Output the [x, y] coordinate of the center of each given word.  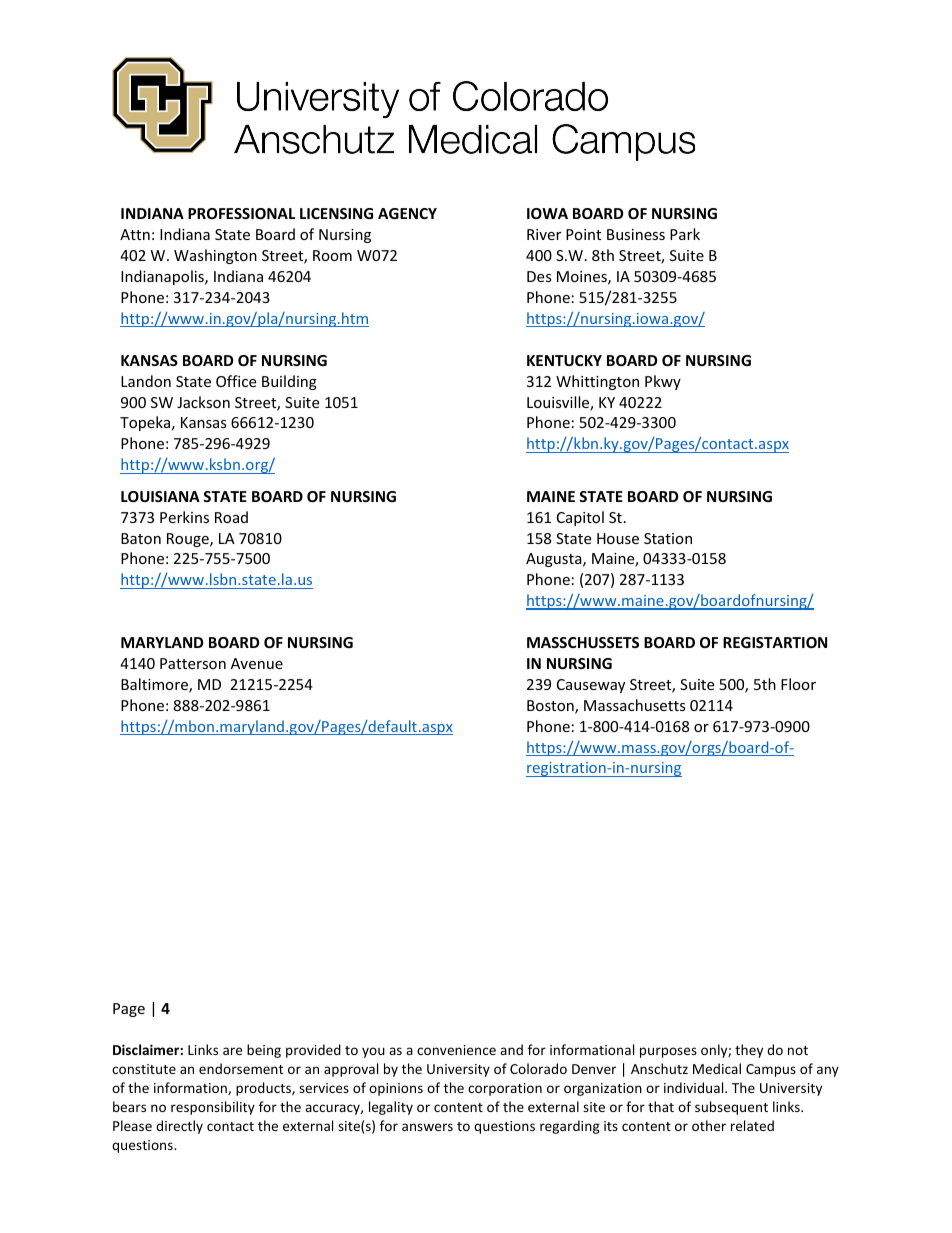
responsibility [213, 1108]
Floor [798, 684]
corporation [505, 1089]
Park [685, 234]
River [544, 234]
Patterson [193, 663]
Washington [215, 256]
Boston [551, 707]
